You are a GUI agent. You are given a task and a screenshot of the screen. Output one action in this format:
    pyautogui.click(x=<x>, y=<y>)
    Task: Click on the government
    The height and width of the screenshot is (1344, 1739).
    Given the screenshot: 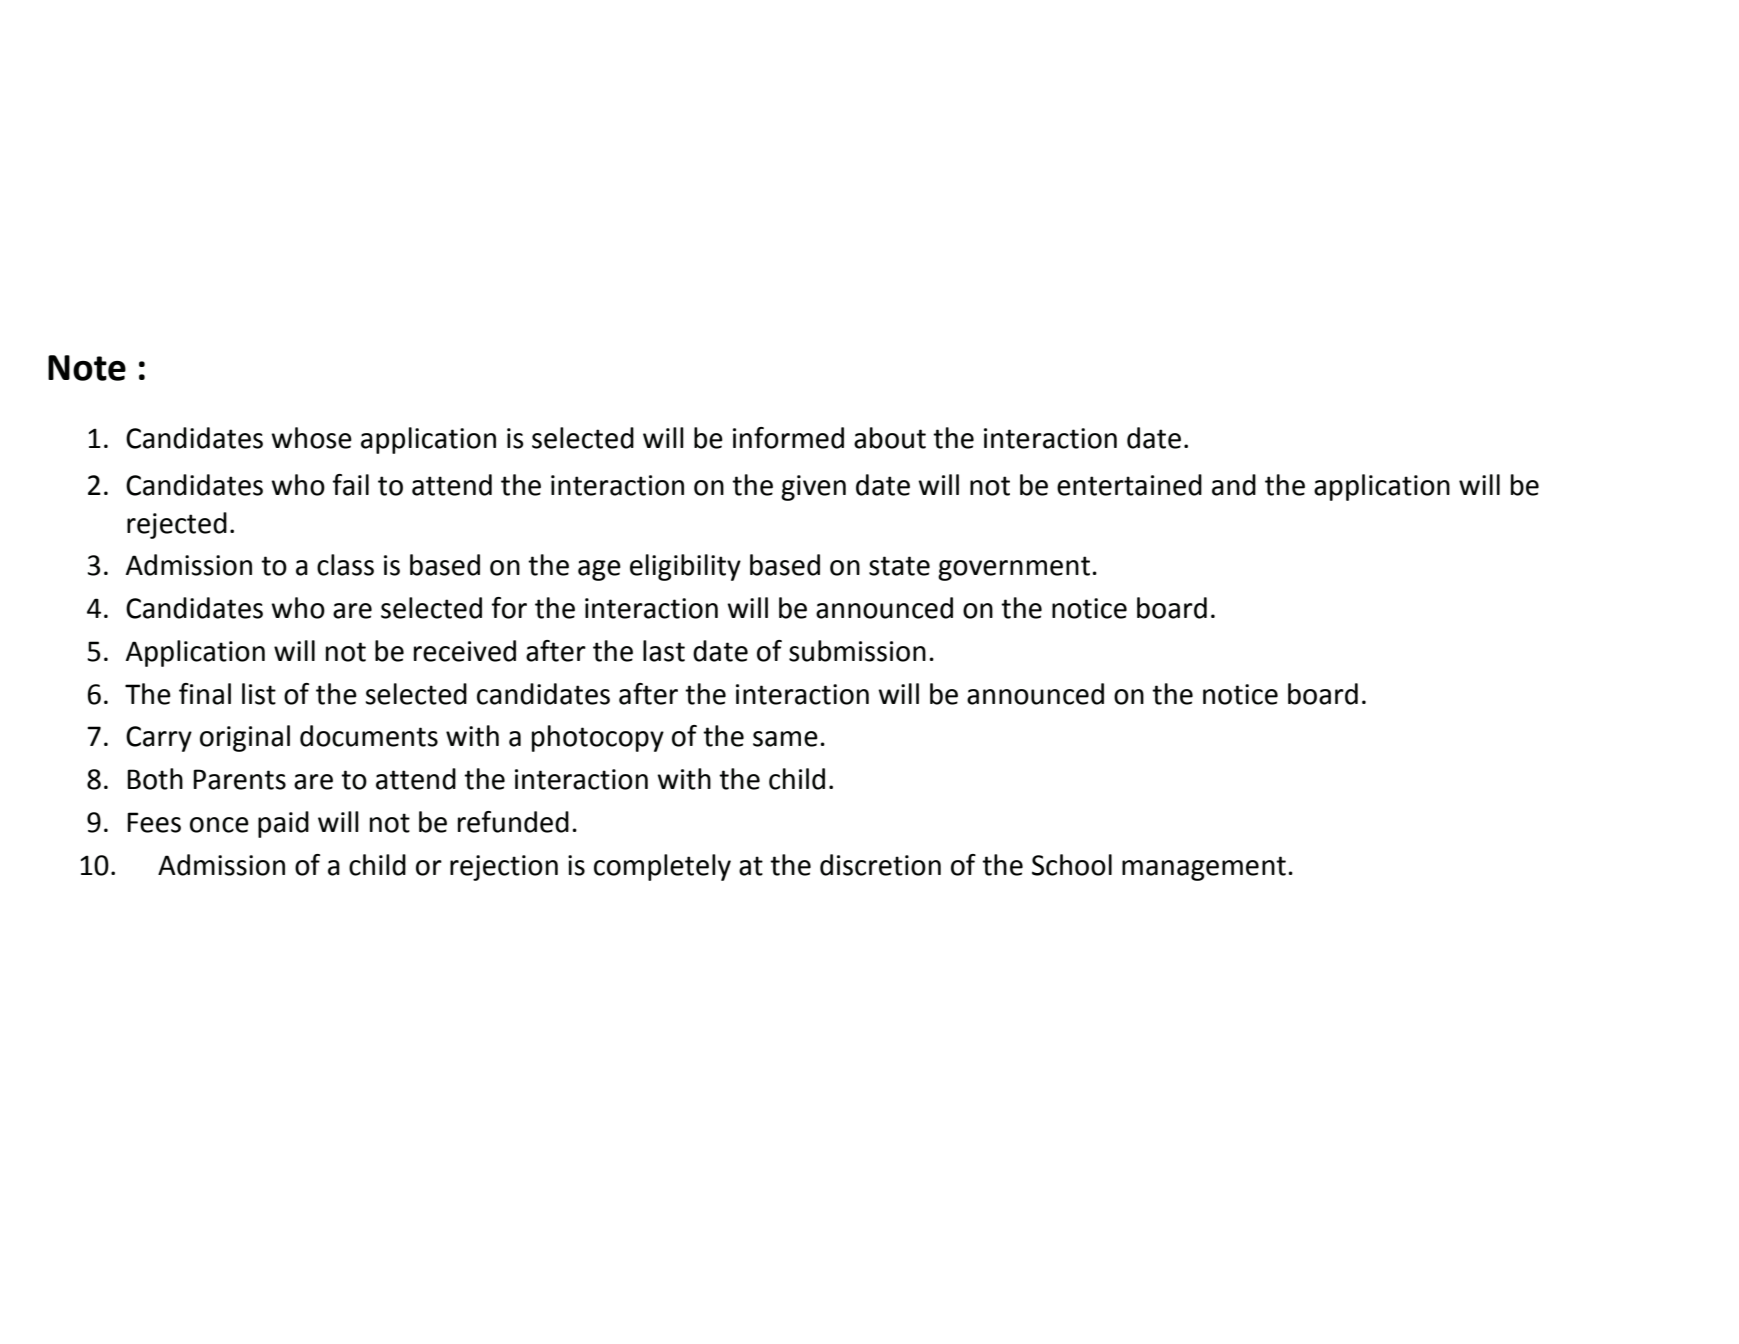 What is the action you would take?
    pyautogui.click(x=1014, y=568)
